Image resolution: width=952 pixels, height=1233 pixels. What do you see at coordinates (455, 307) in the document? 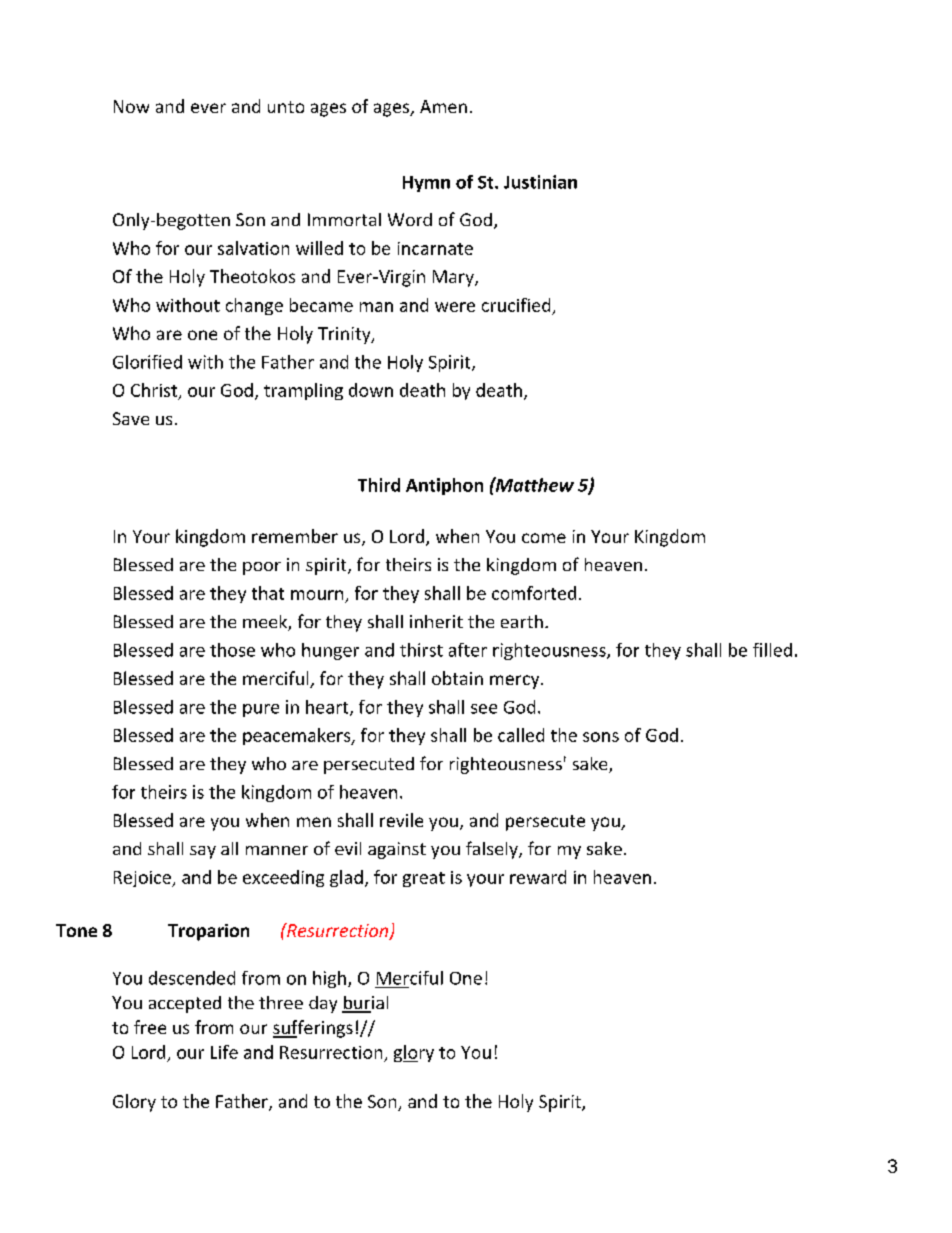
I see `were` at bounding box center [455, 307].
